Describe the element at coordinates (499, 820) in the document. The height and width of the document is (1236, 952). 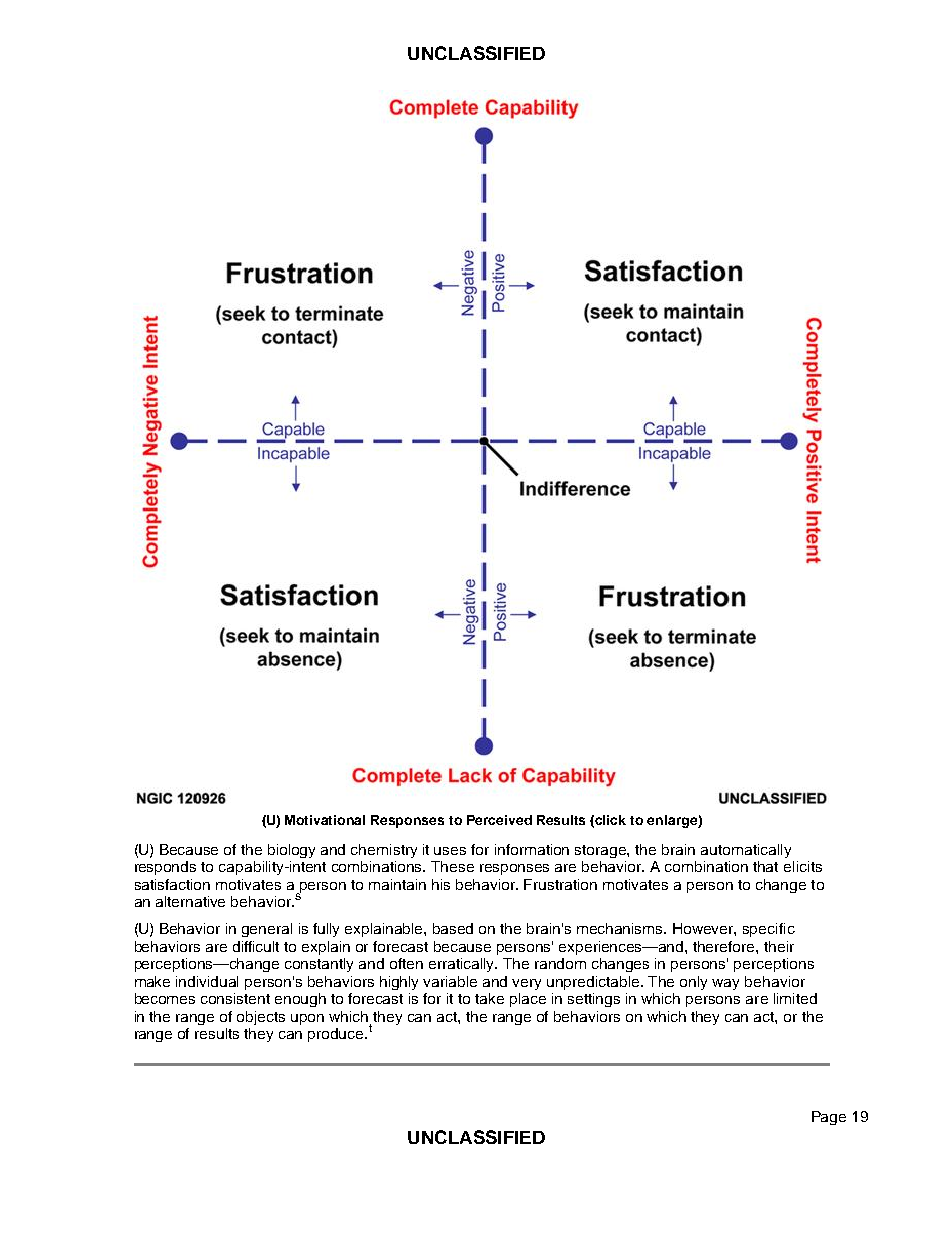
I see `Perceived` at that location.
